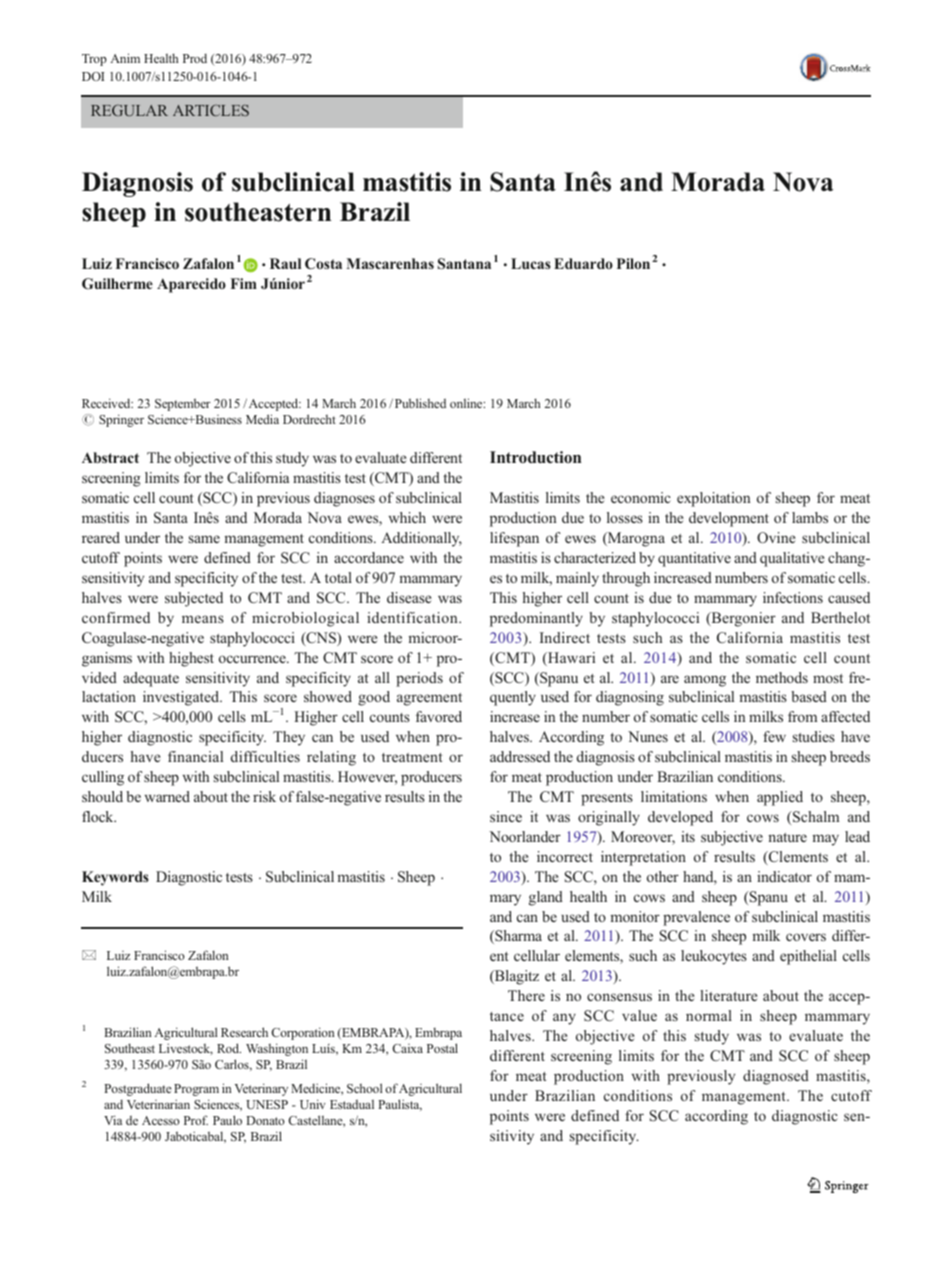 The height and width of the image is (1265, 952). Describe the element at coordinates (793, 597) in the image. I see `infections` at that location.
